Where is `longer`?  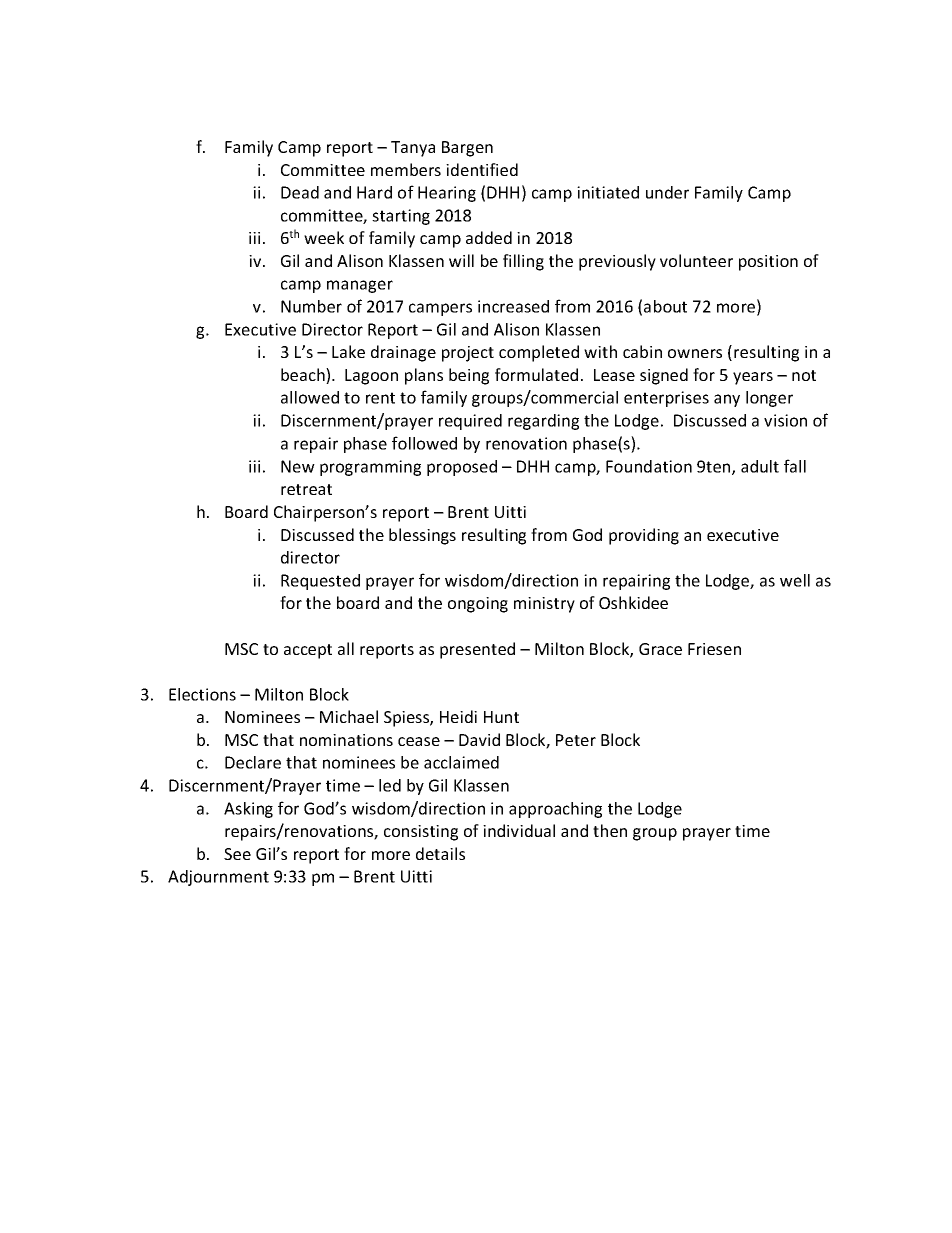 longer is located at coordinates (769, 399).
